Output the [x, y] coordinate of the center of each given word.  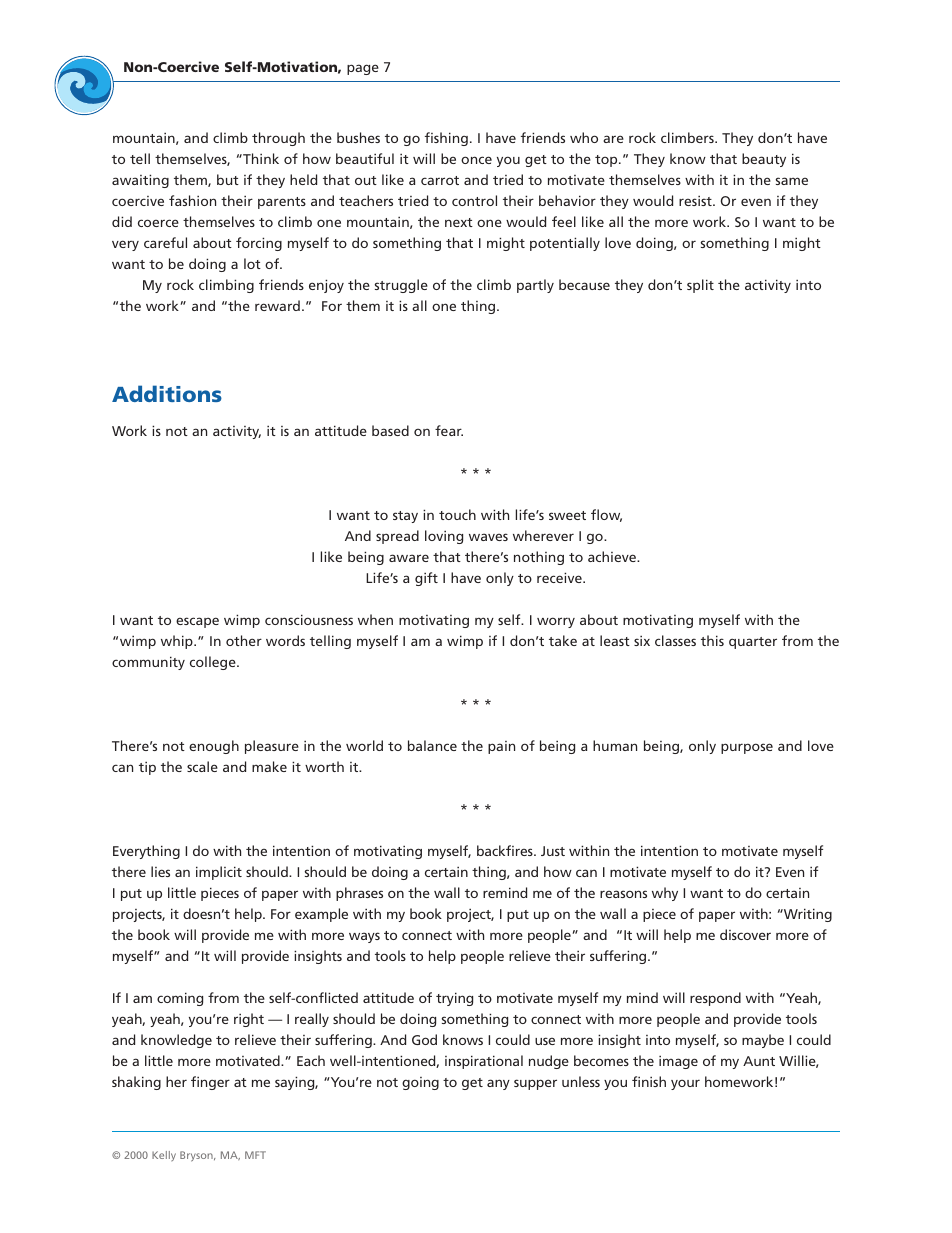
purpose [747, 748]
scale [202, 766]
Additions [167, 393]
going [420, 1083]
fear [449, 430]
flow [606, 515]
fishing [446, 139]
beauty [764, 160]
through [278, 139]
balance [432, 745]
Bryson [197, 1156]
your [685, 1084]
